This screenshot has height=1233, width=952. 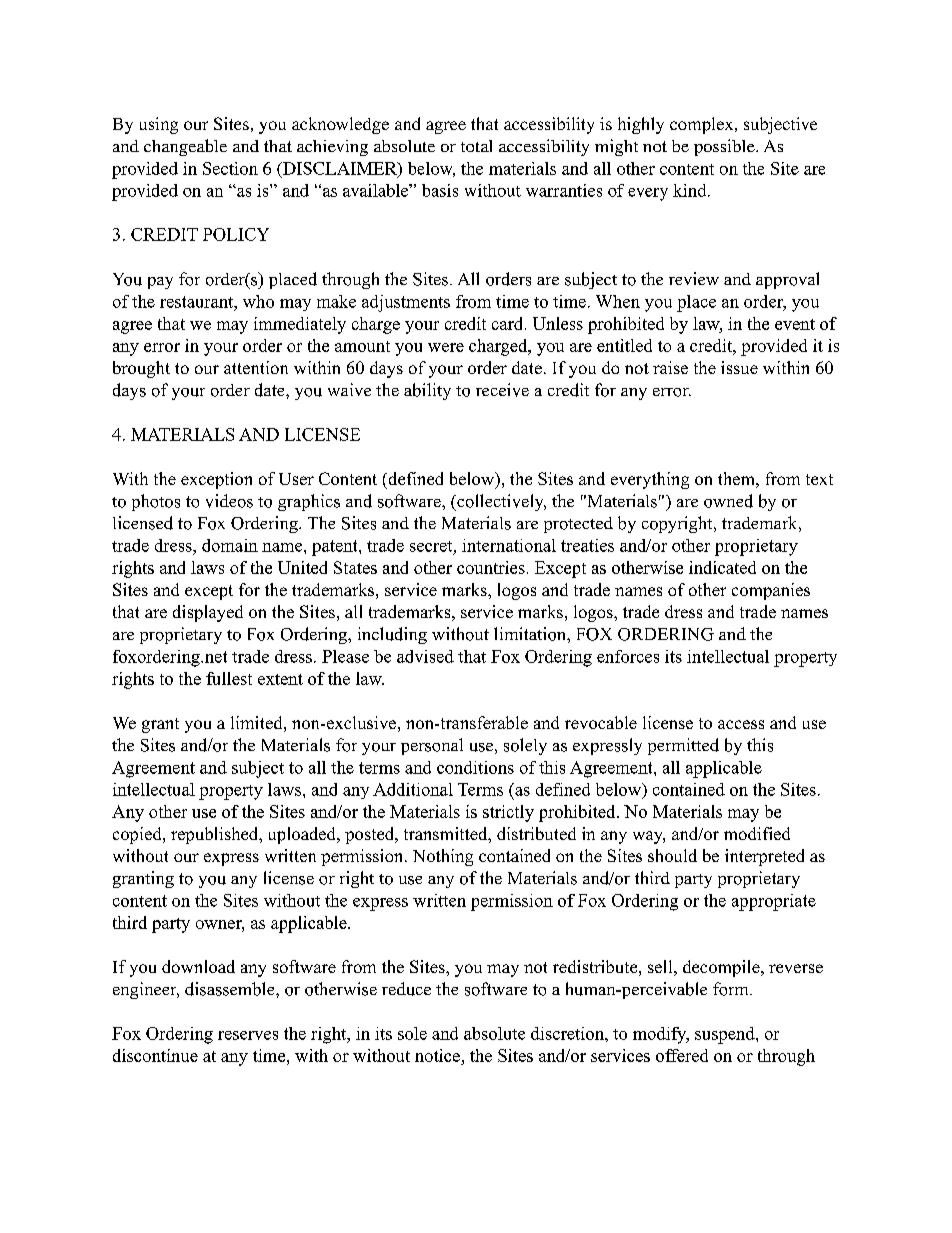 What do you see at coordinates (230, 168) in the screenshot?
I see `Section` at bounding box center [230, 168].
